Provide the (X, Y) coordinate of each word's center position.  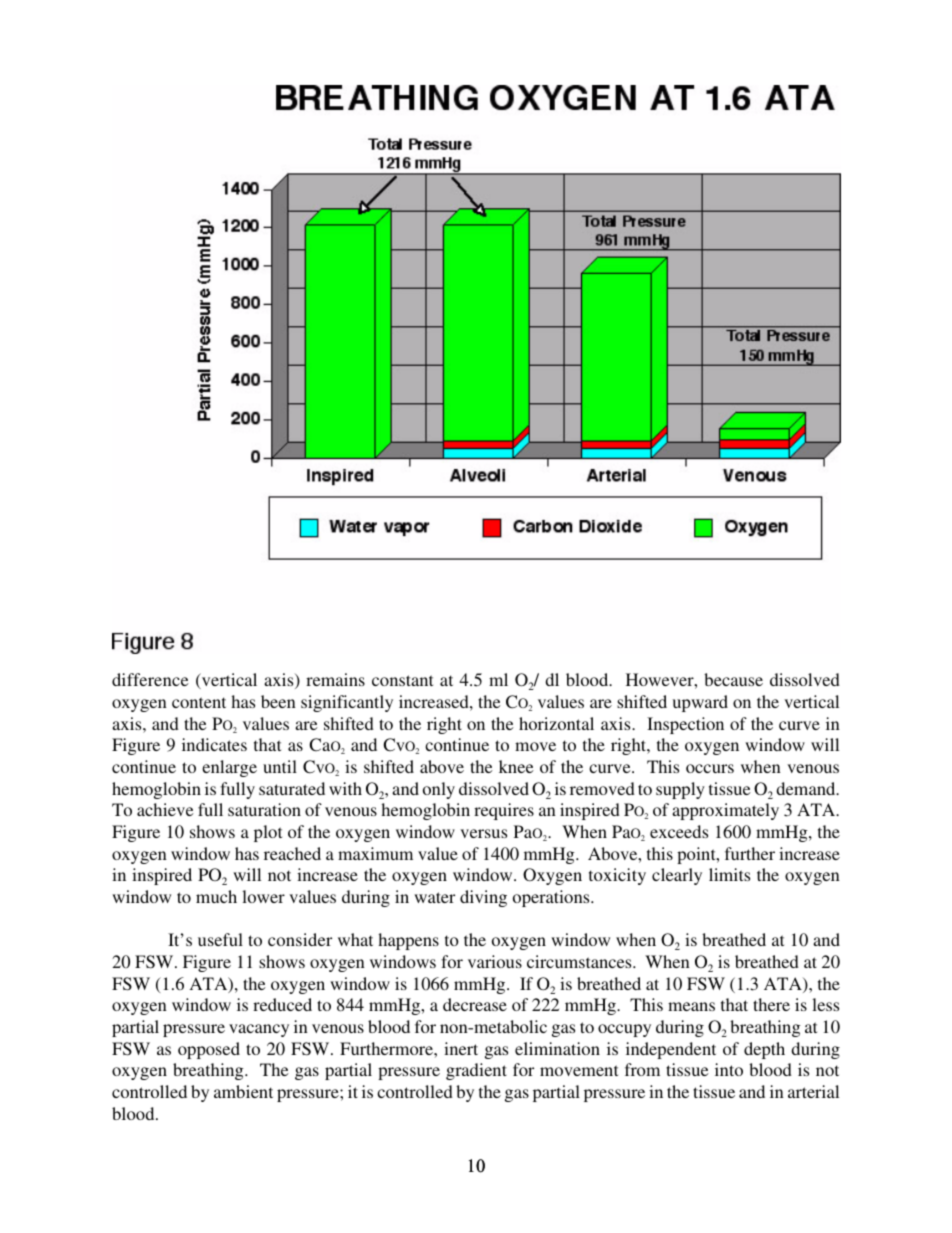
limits (729, 874)
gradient (476, 1071)
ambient (243, 1091)
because (733, 679)
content (199, 702)
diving (483, 898)
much (216, 896)
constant (402, 680)
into (729, 1069)
